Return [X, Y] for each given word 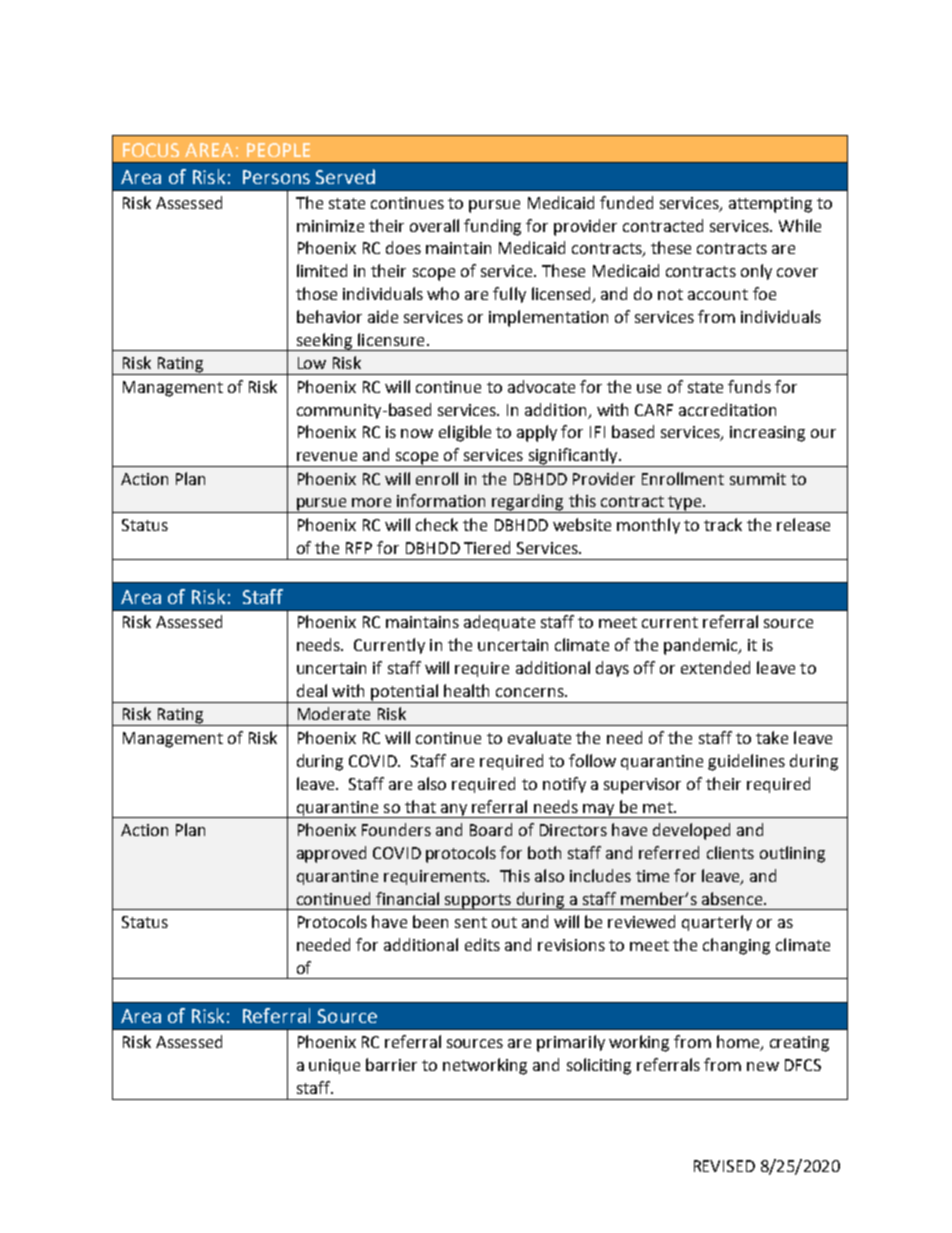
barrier [391, 1064]
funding [492, 227]
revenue [327, 456]
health [466, 690]
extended [715, 667]
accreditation [727, 409]
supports [478, 902]
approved [331, 854]
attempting [770, 205]
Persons [276, 177]
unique [334, 1066]
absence [733, 898]
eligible [465, 433]
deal [312, 690]
